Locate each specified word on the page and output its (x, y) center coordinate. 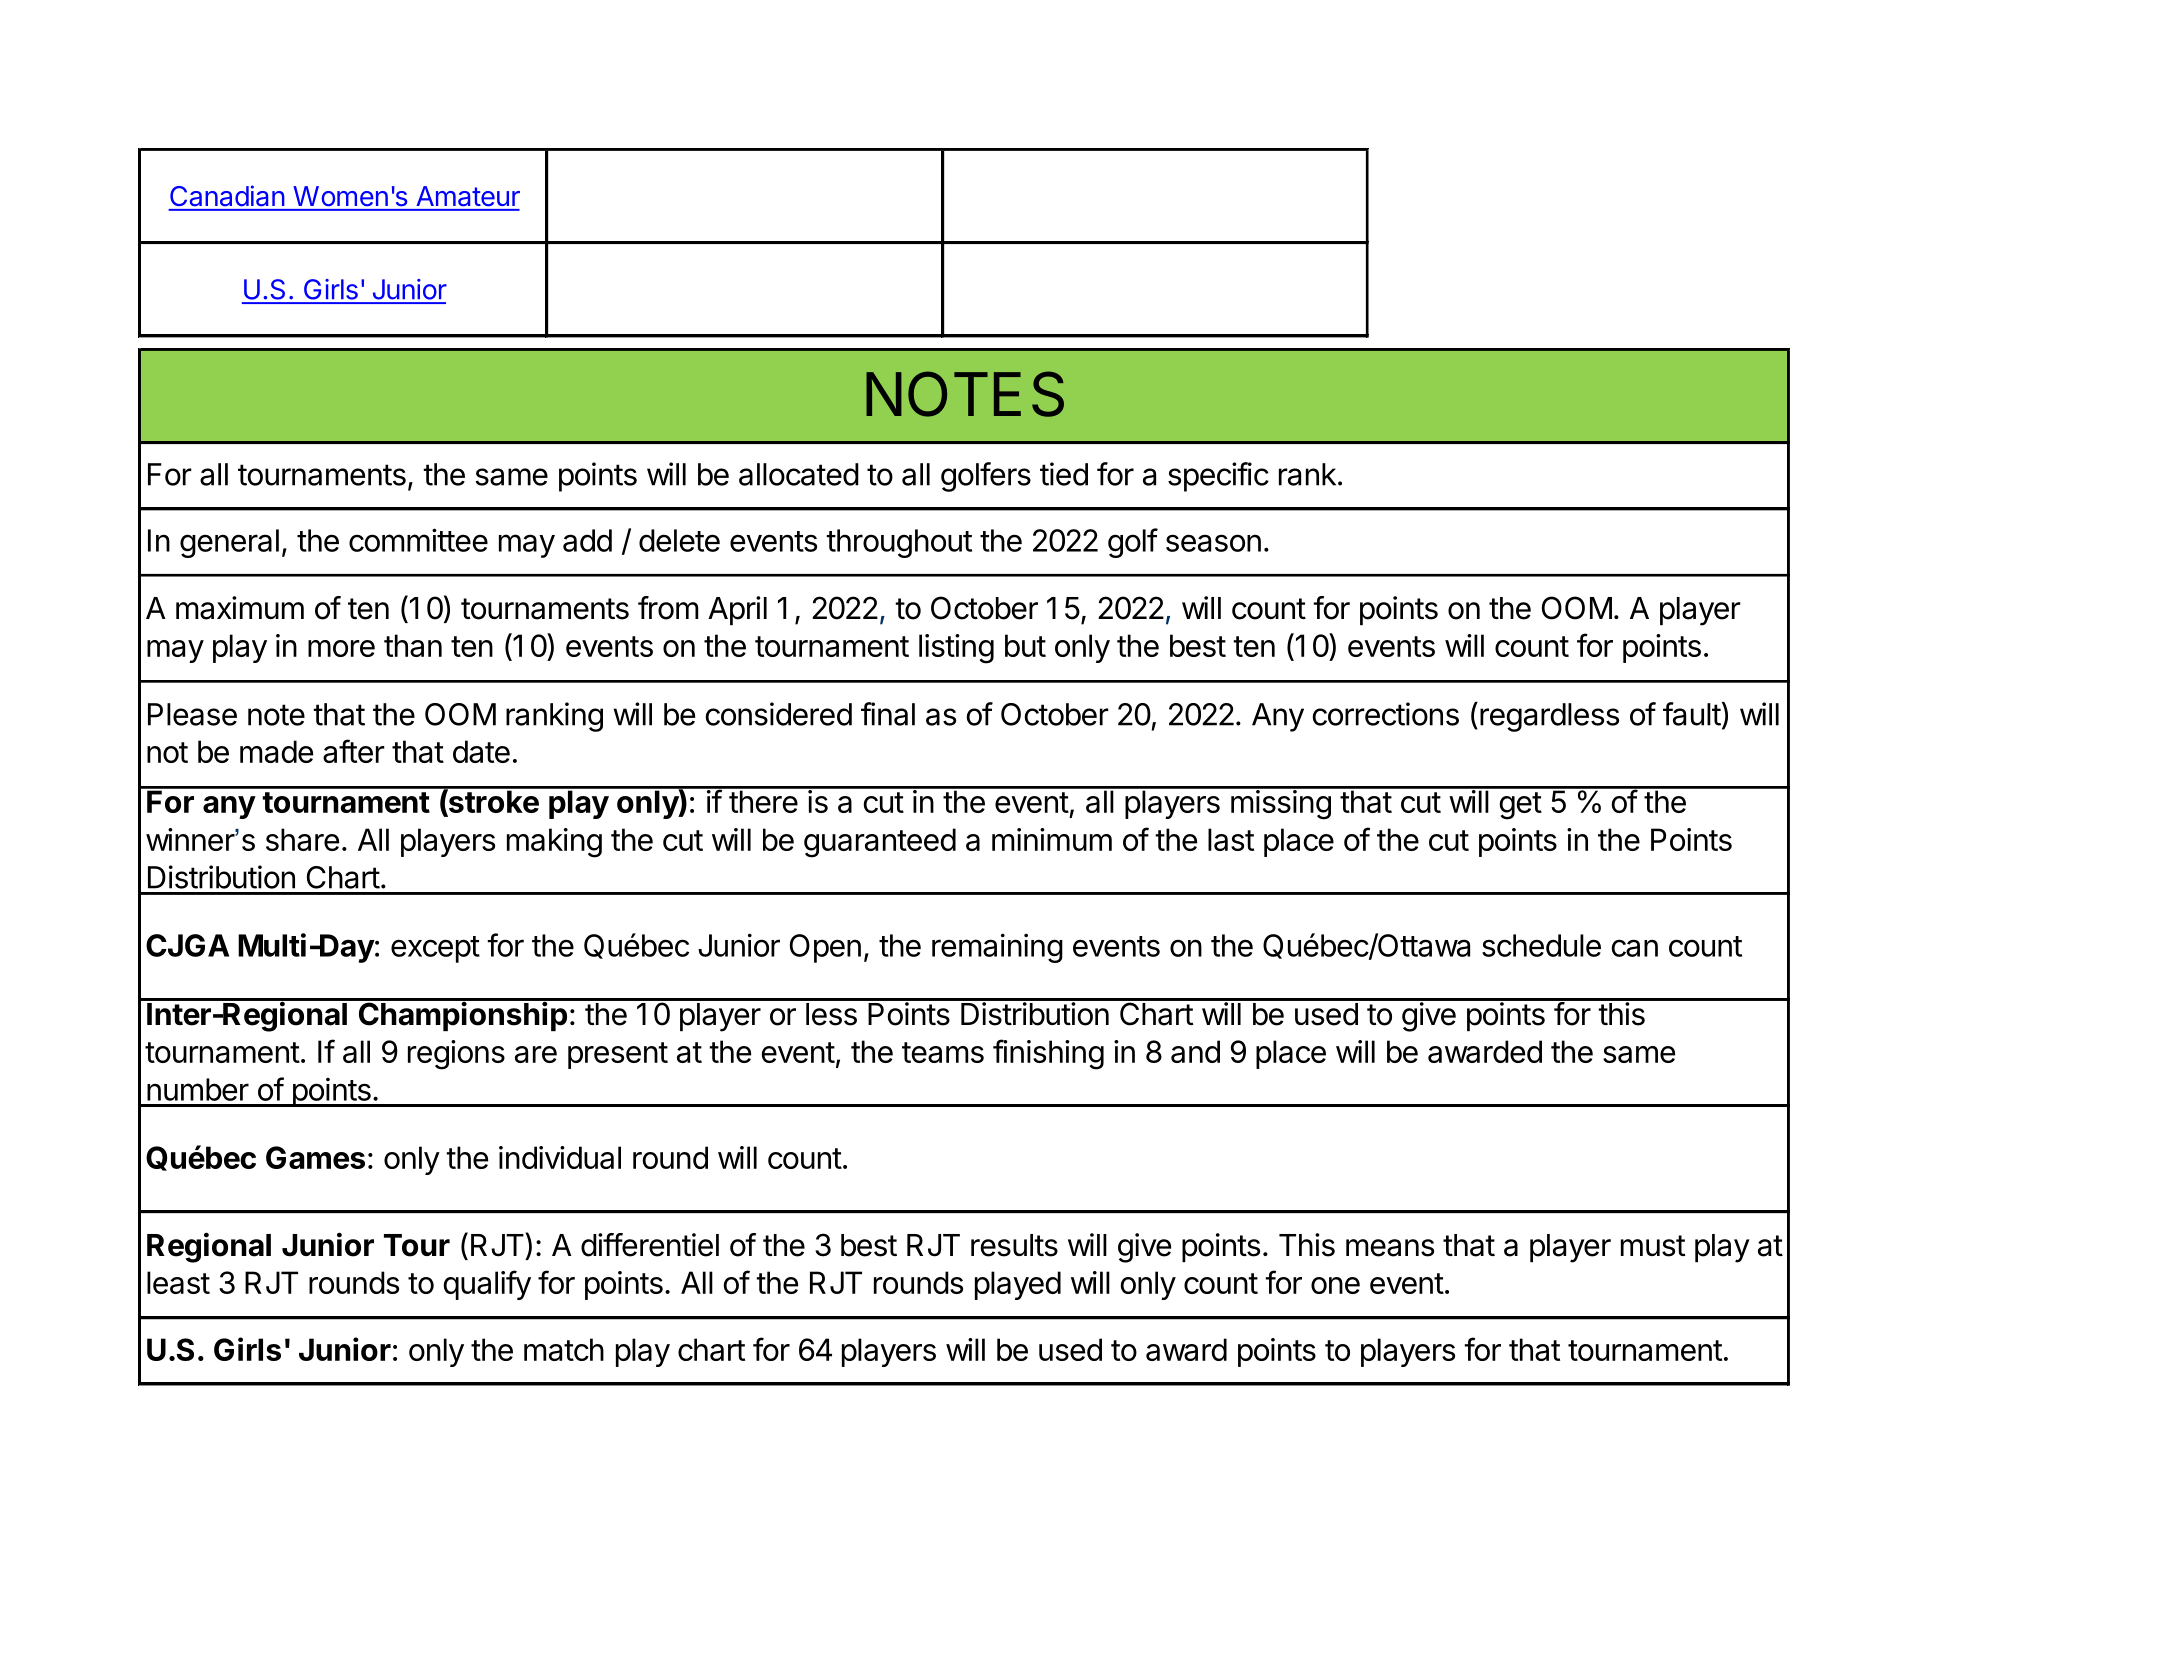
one (1335, 1285)
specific (1218, 477)
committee (418, 540)
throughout (899, 543)
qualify (487, 1285)
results (1014, 1245)
